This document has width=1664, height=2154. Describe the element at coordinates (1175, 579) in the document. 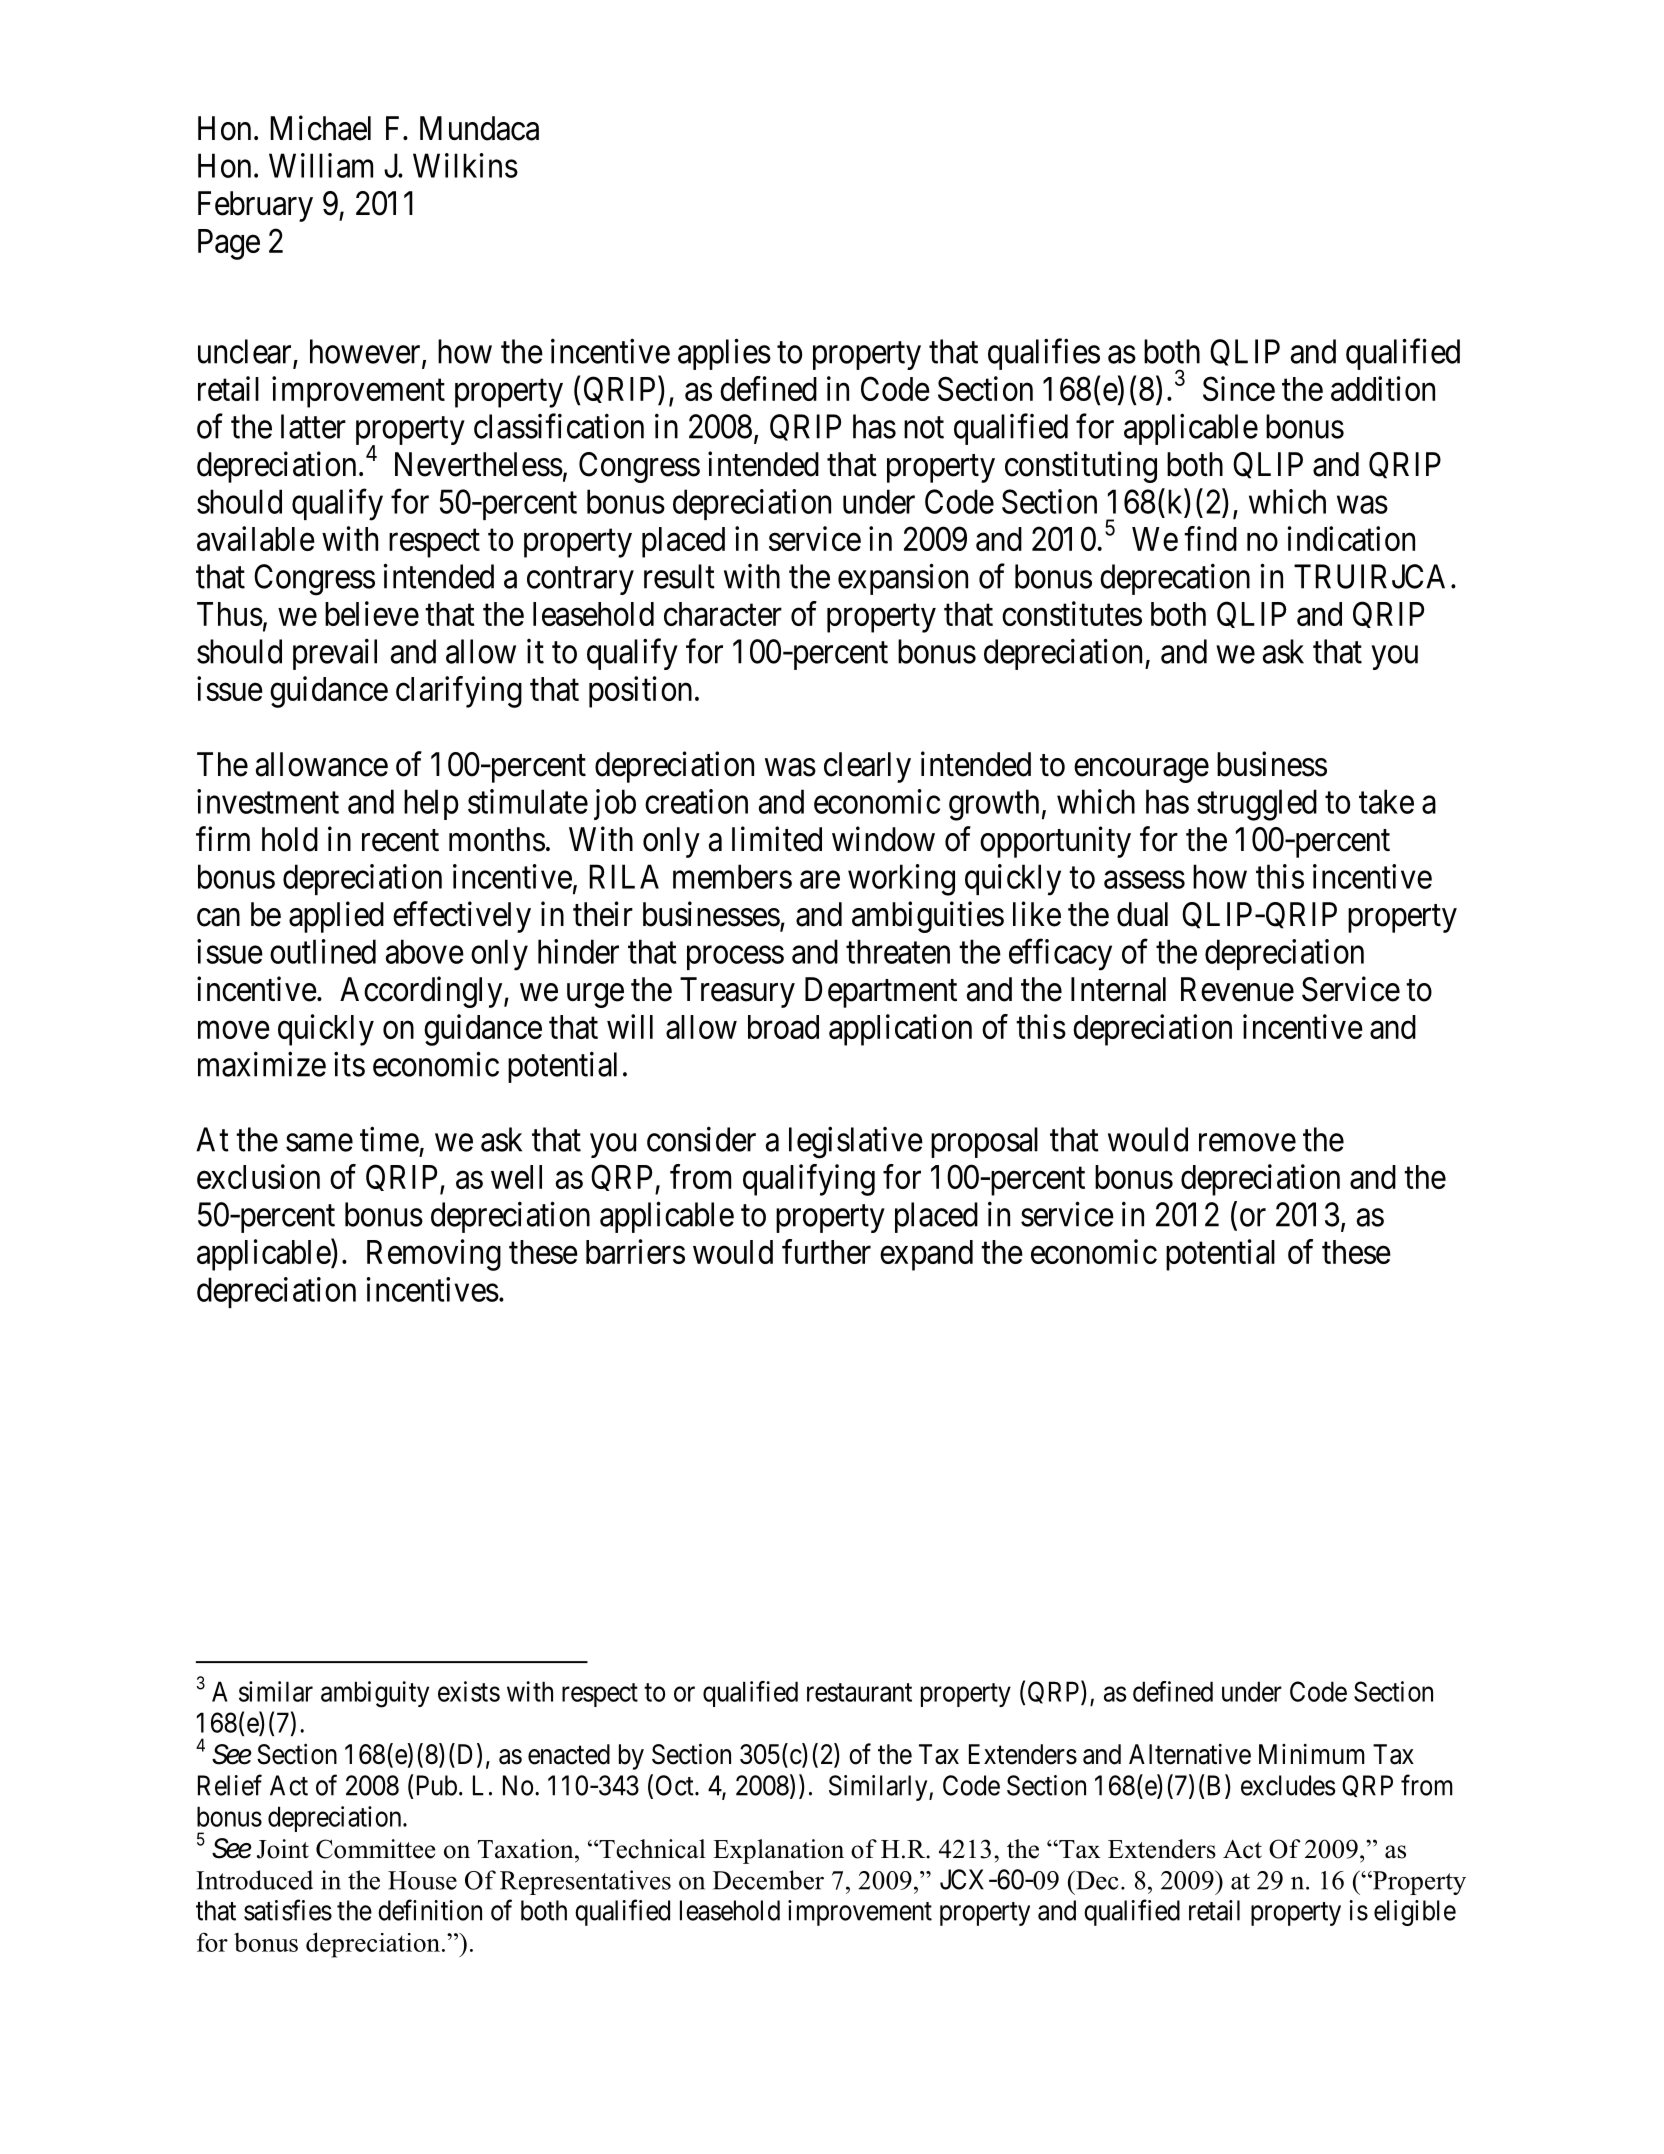

I see `deprecation` at that location.
